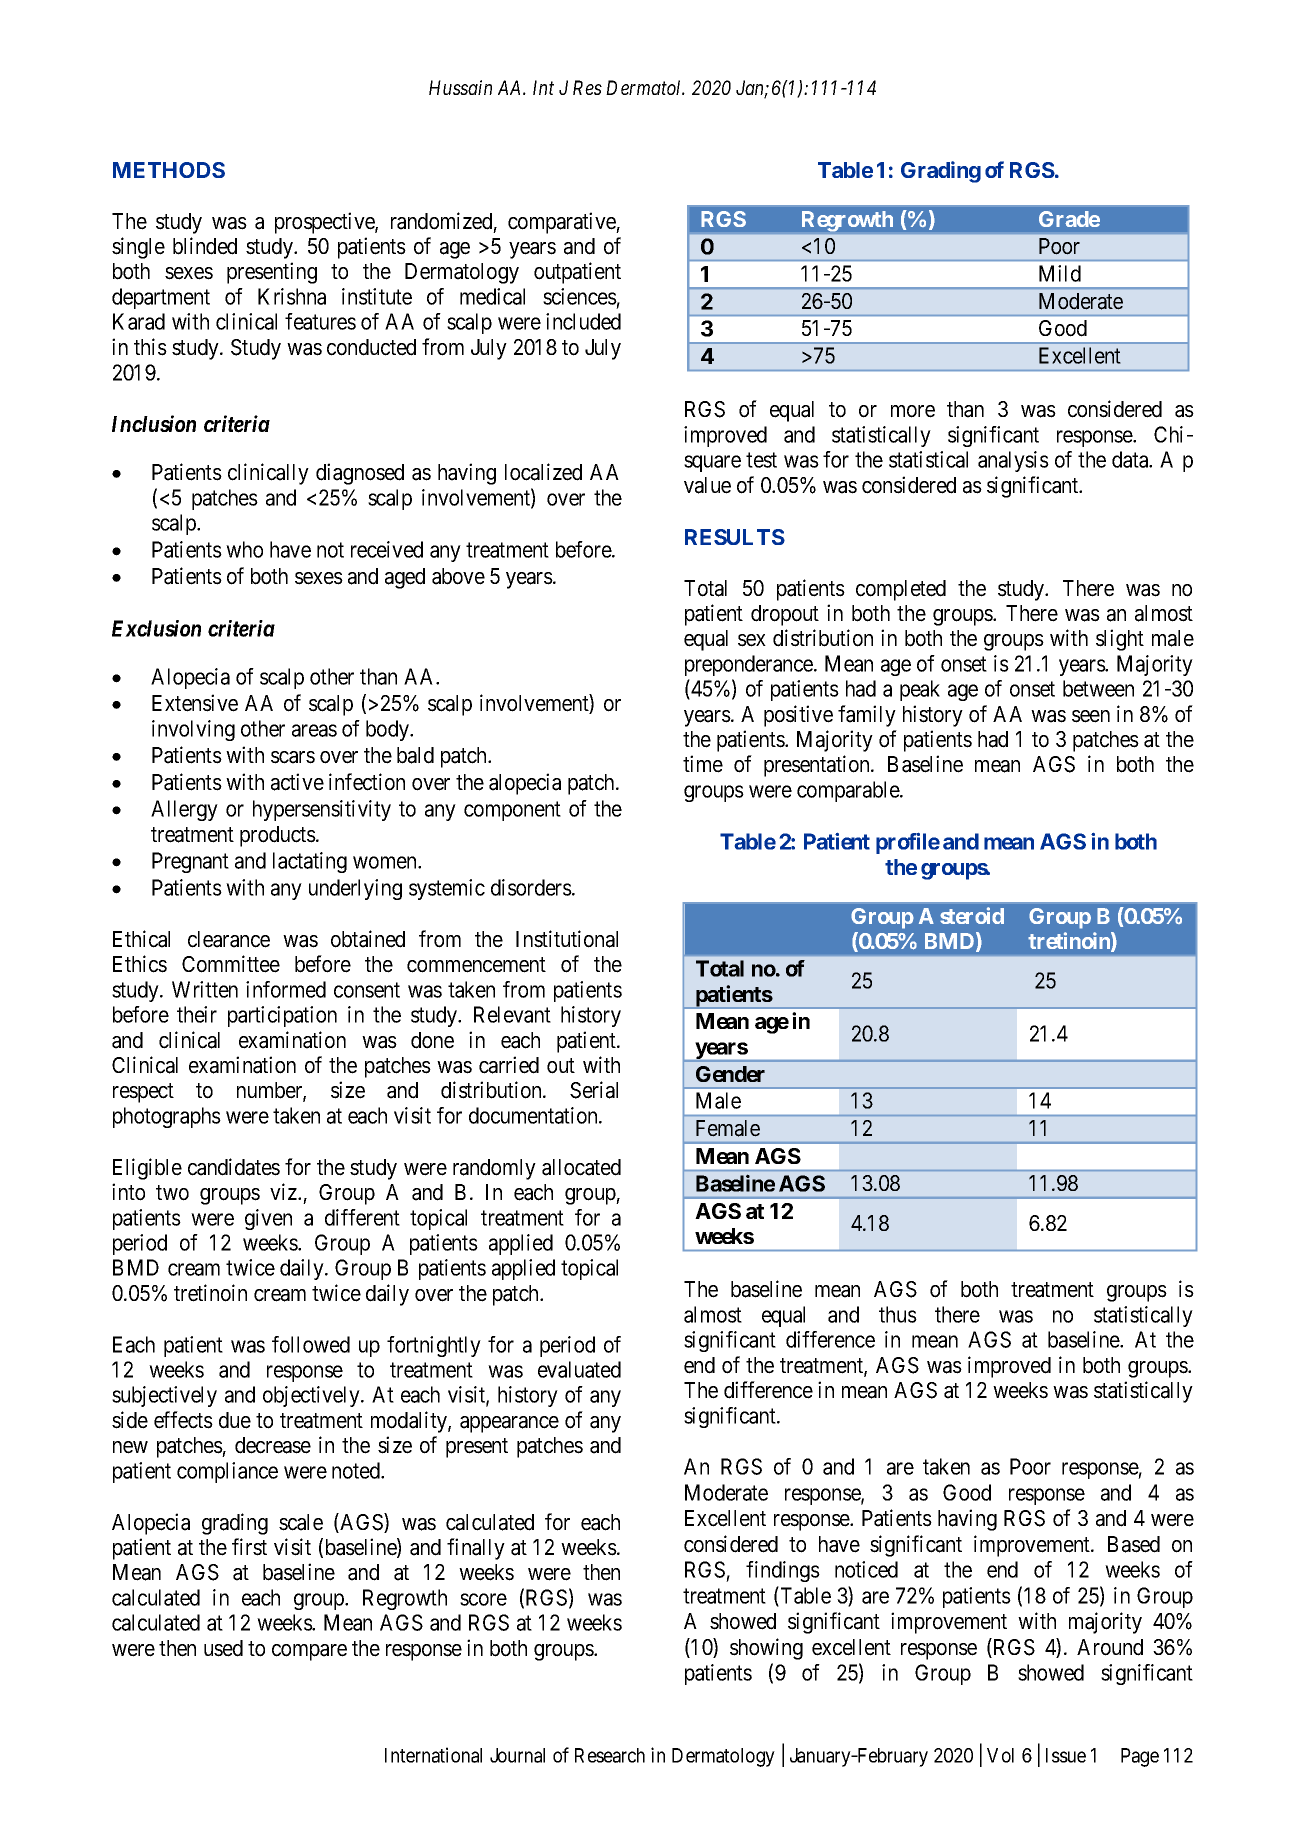 This page has width=1305, height=1845. I want to click on Issue, so click(1066, 1755).
